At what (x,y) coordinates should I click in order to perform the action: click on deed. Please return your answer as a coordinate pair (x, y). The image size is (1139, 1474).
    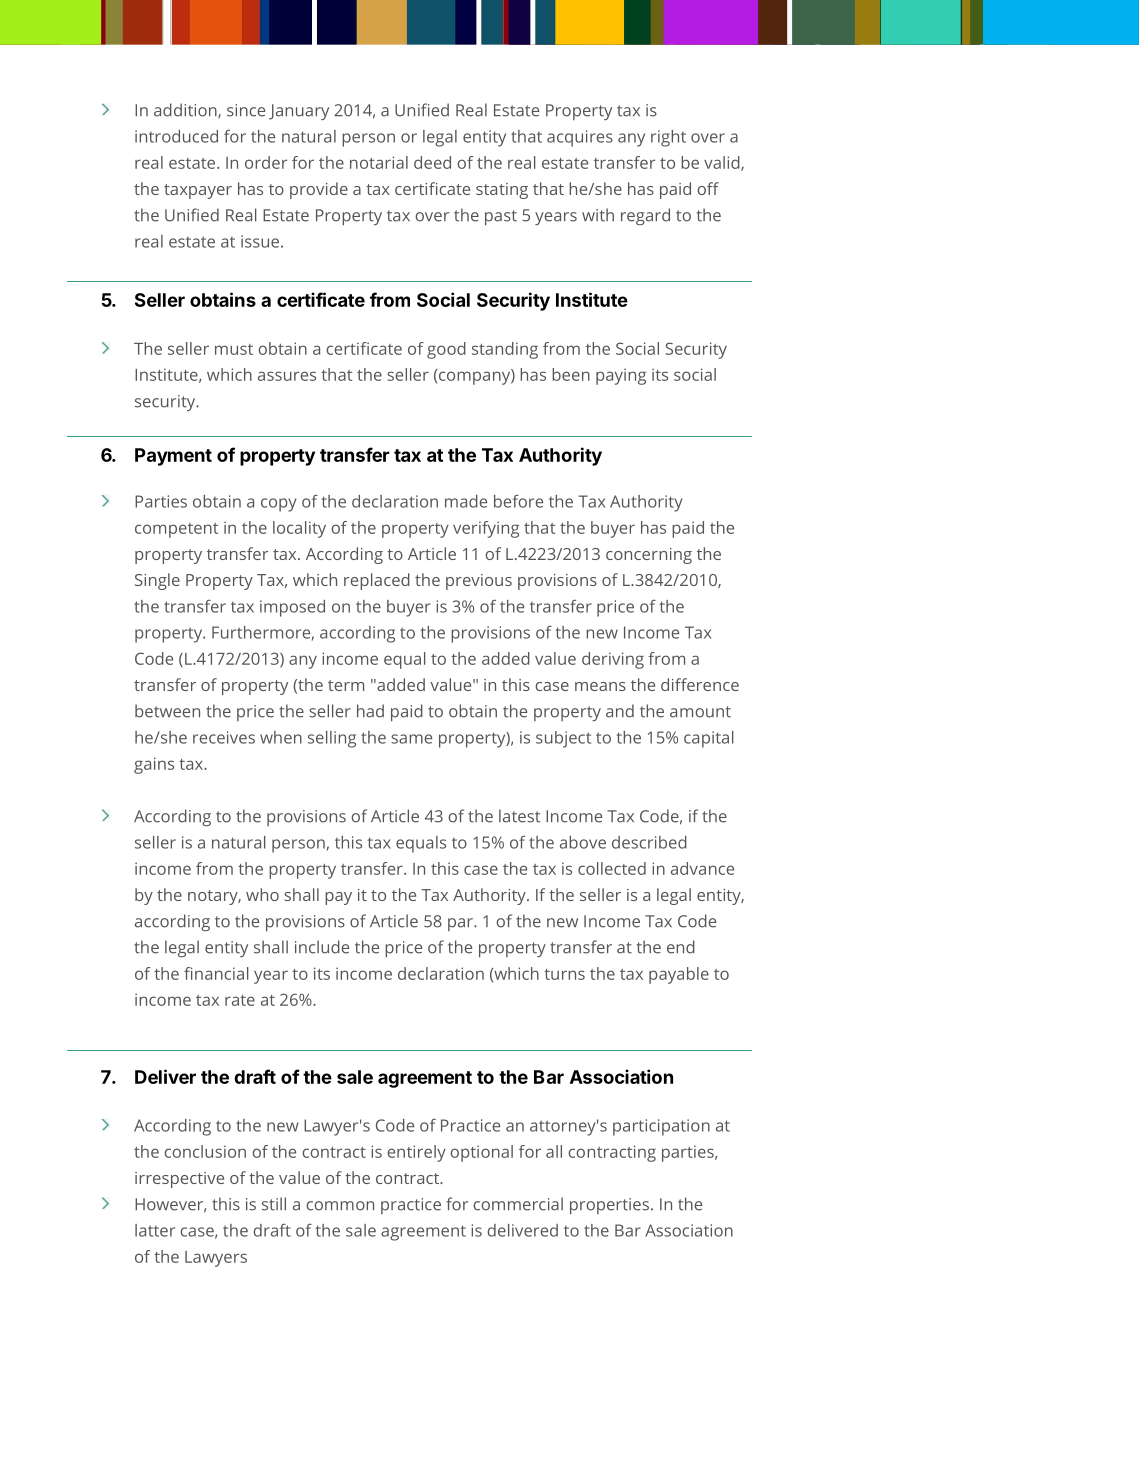
    Looking at the image, I should click on (432, 162).
